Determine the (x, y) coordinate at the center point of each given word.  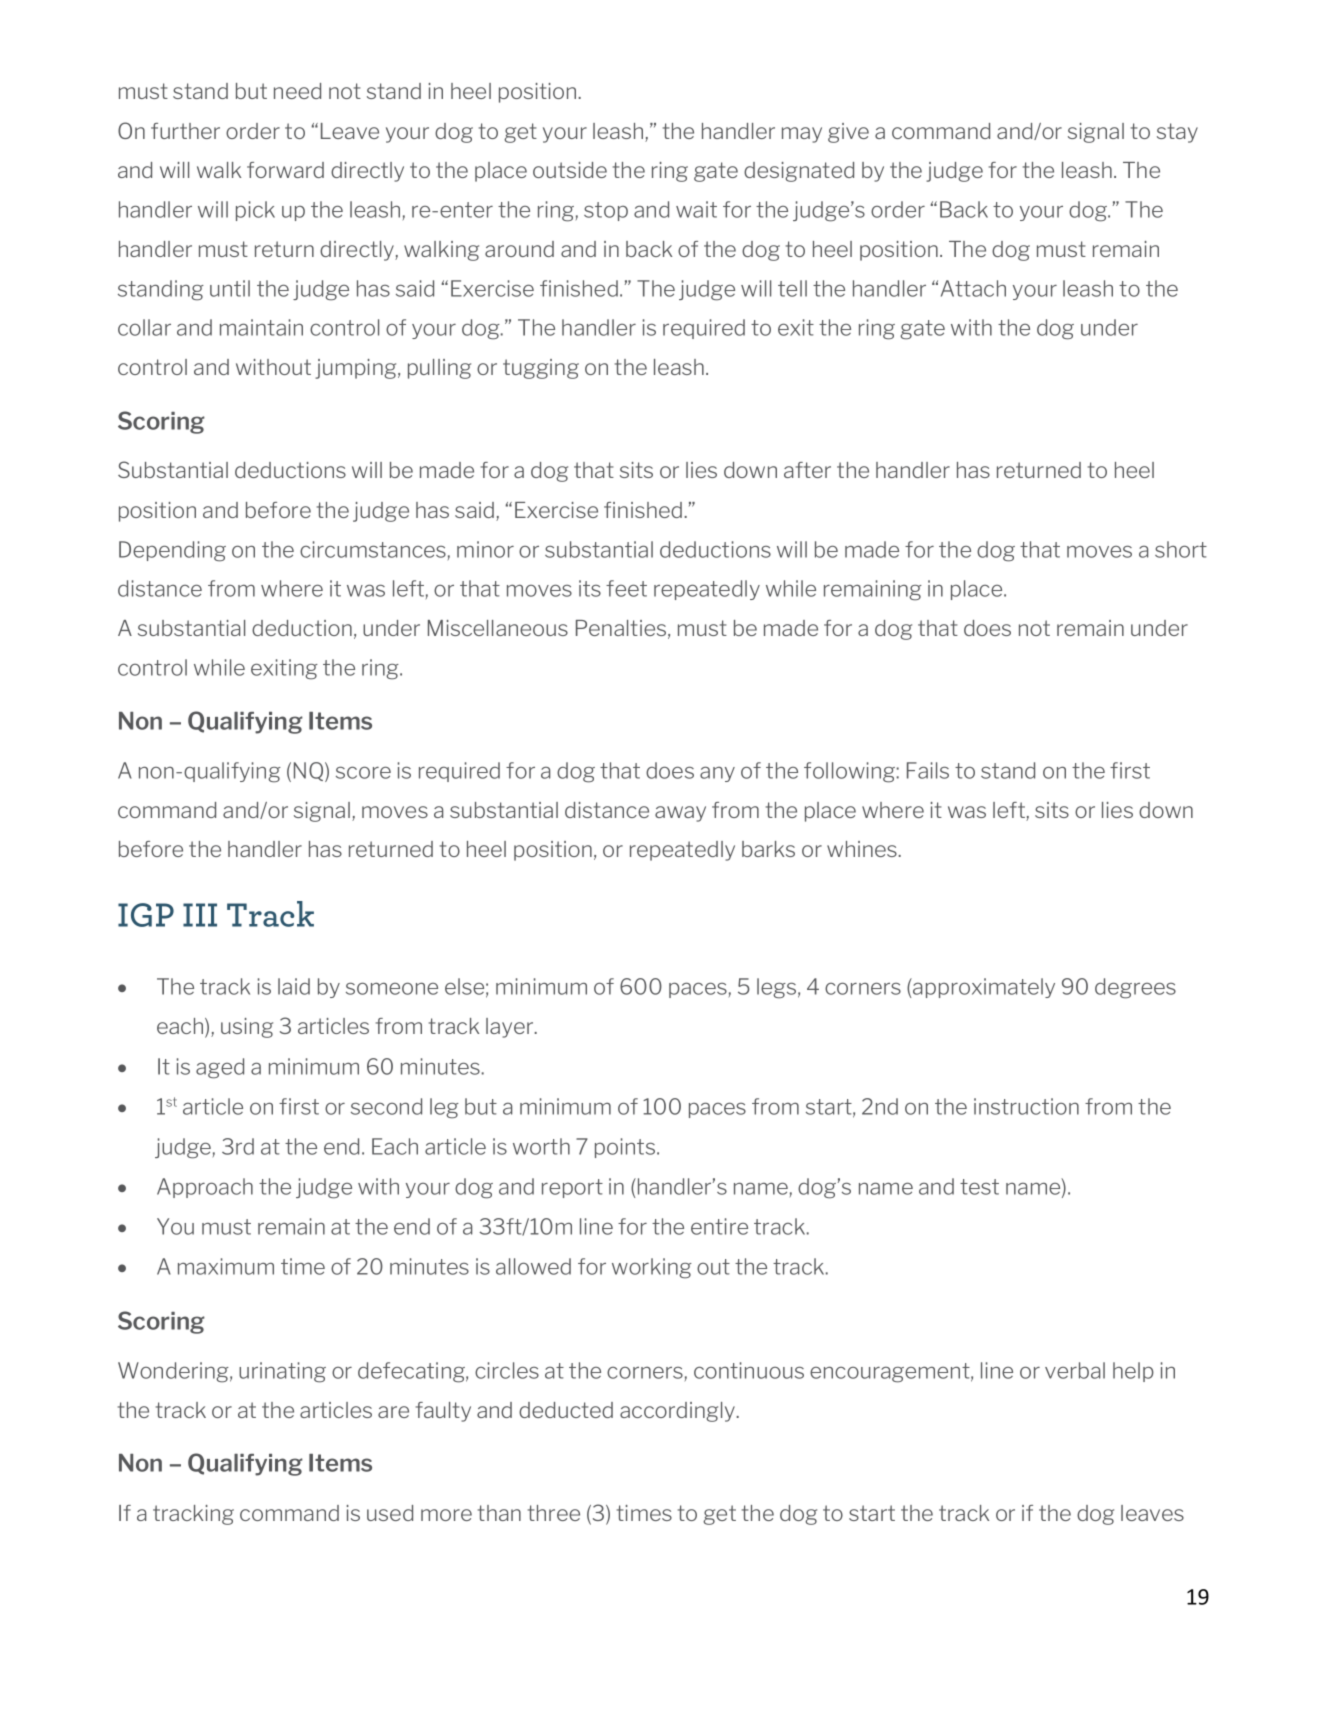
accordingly (678, 1412)
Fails (928, 770)
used (390, 1513)
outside (570, 170)
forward (285, 170)
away (680, 814)
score (363, 772)
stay (1177, 133)
